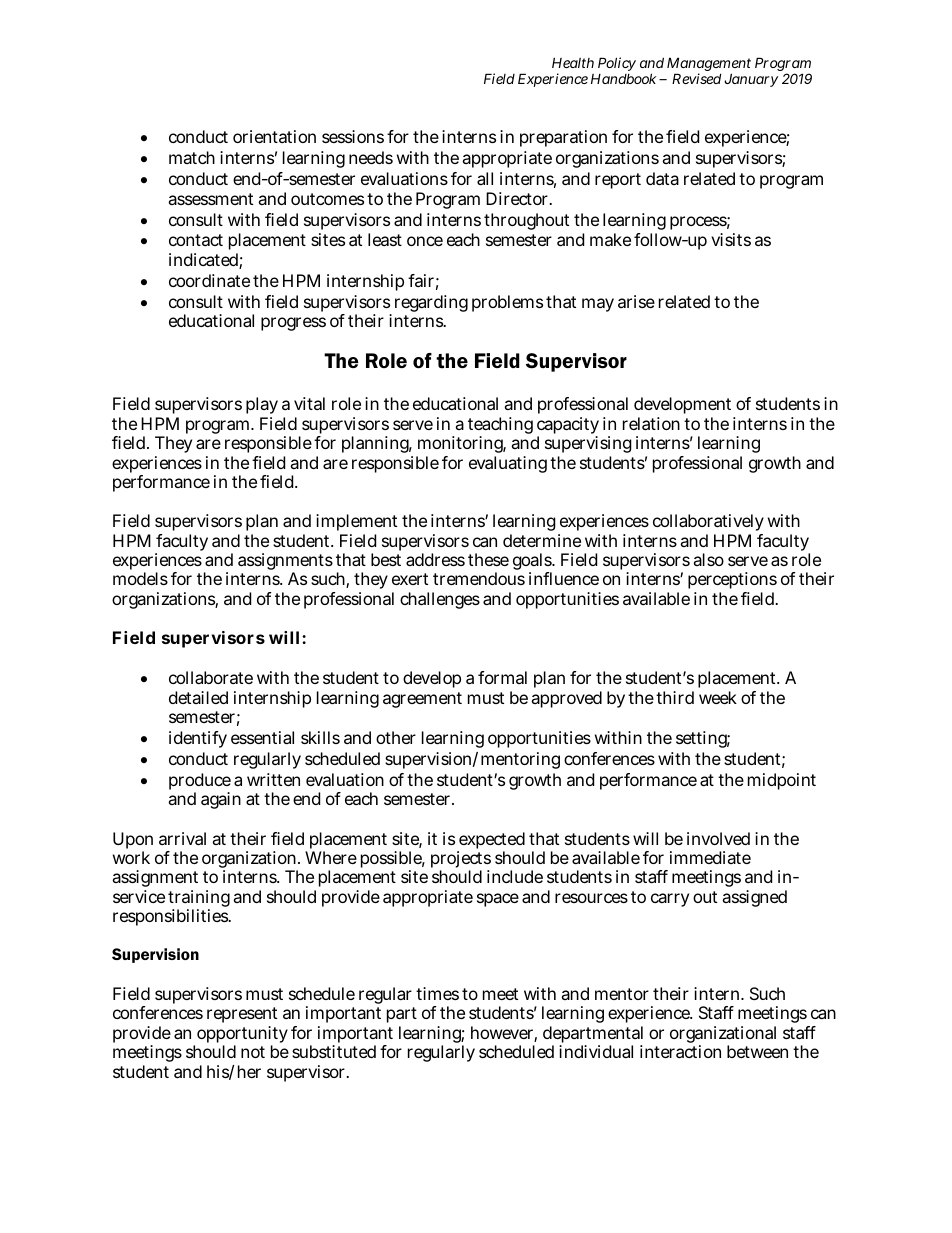 The width and height of the image is (952, 1233). I want to click on represent, so click(242, 1017).
